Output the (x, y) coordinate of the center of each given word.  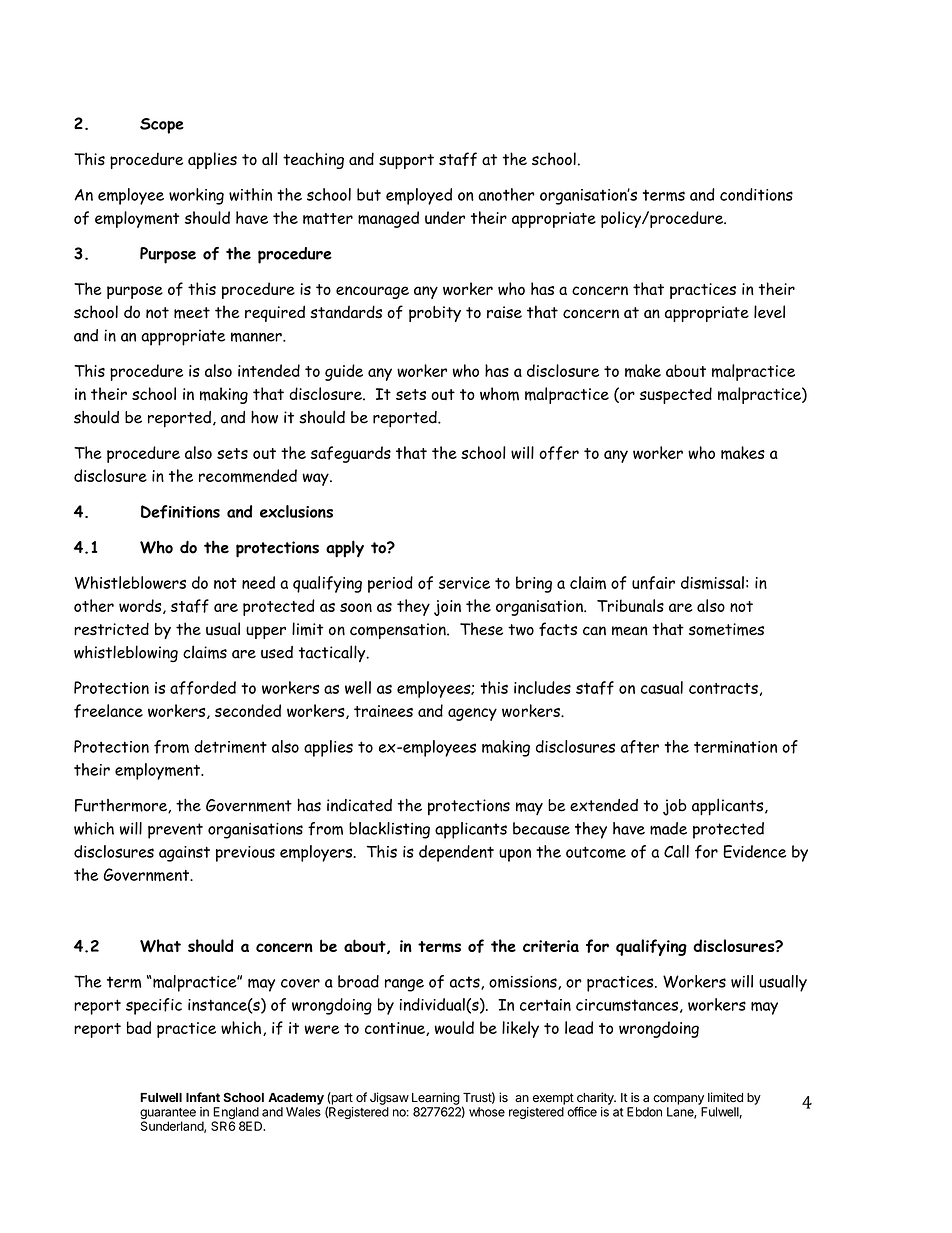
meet (192, 313)
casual (662, 687)
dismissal (712, 583)
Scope (162, 126)
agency (472, 714)
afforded (203, 688)
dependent (456, 853)
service (464, 583)
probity (435, 314)
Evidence (754, 851)
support (406, 161)
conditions (756, 194)
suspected (676, 395)
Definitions (180, 512)
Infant (203, 1097)
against (184, 854)
